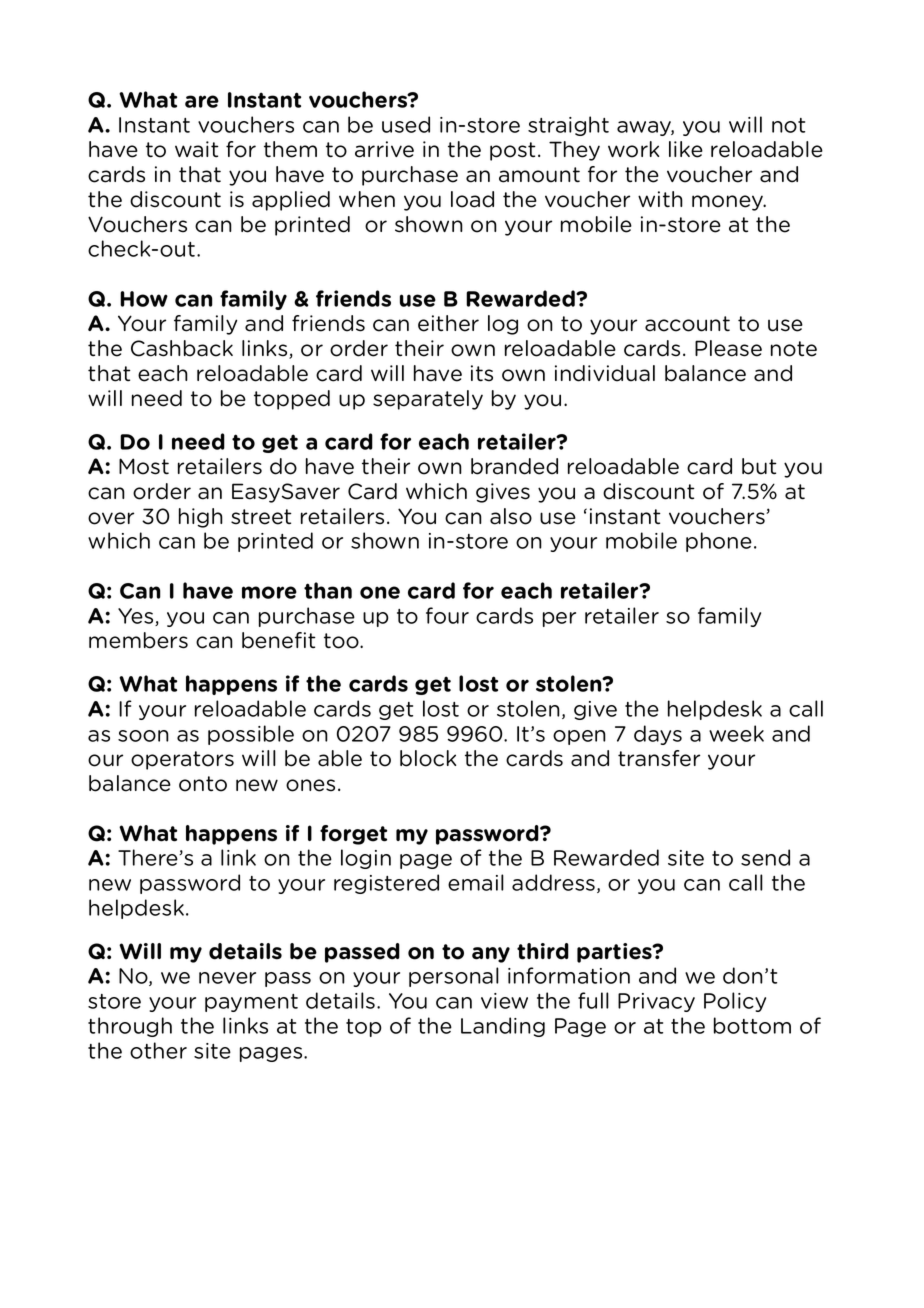 This document has width=924, height=1308. What do you see at coordinates (686, 149) in the document?
I see `like` at bounding box center [686, 149].
